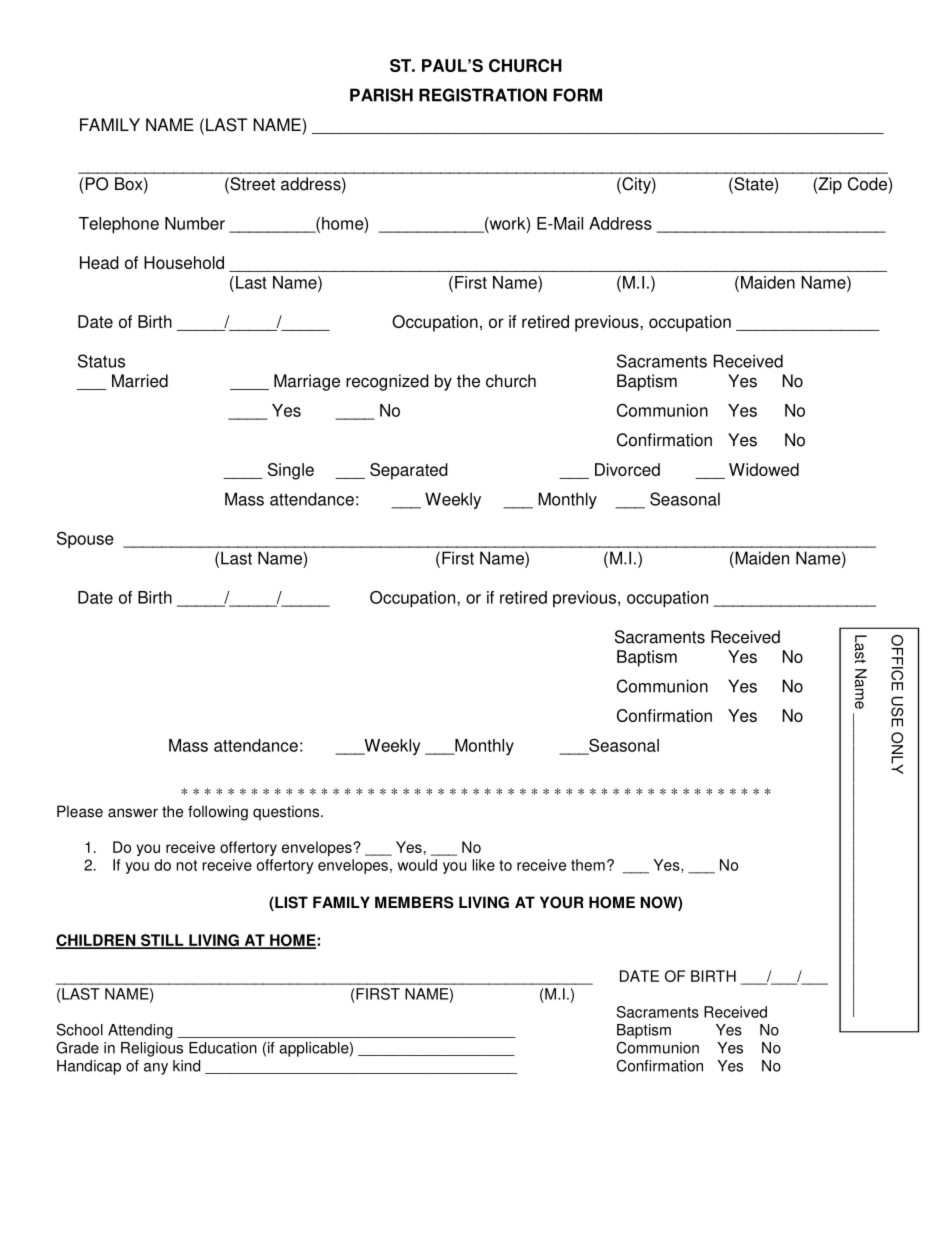 Image resolution: width=952 pixels, height=1233 pixels. I want to click on Divorced, so click(627, 469).
